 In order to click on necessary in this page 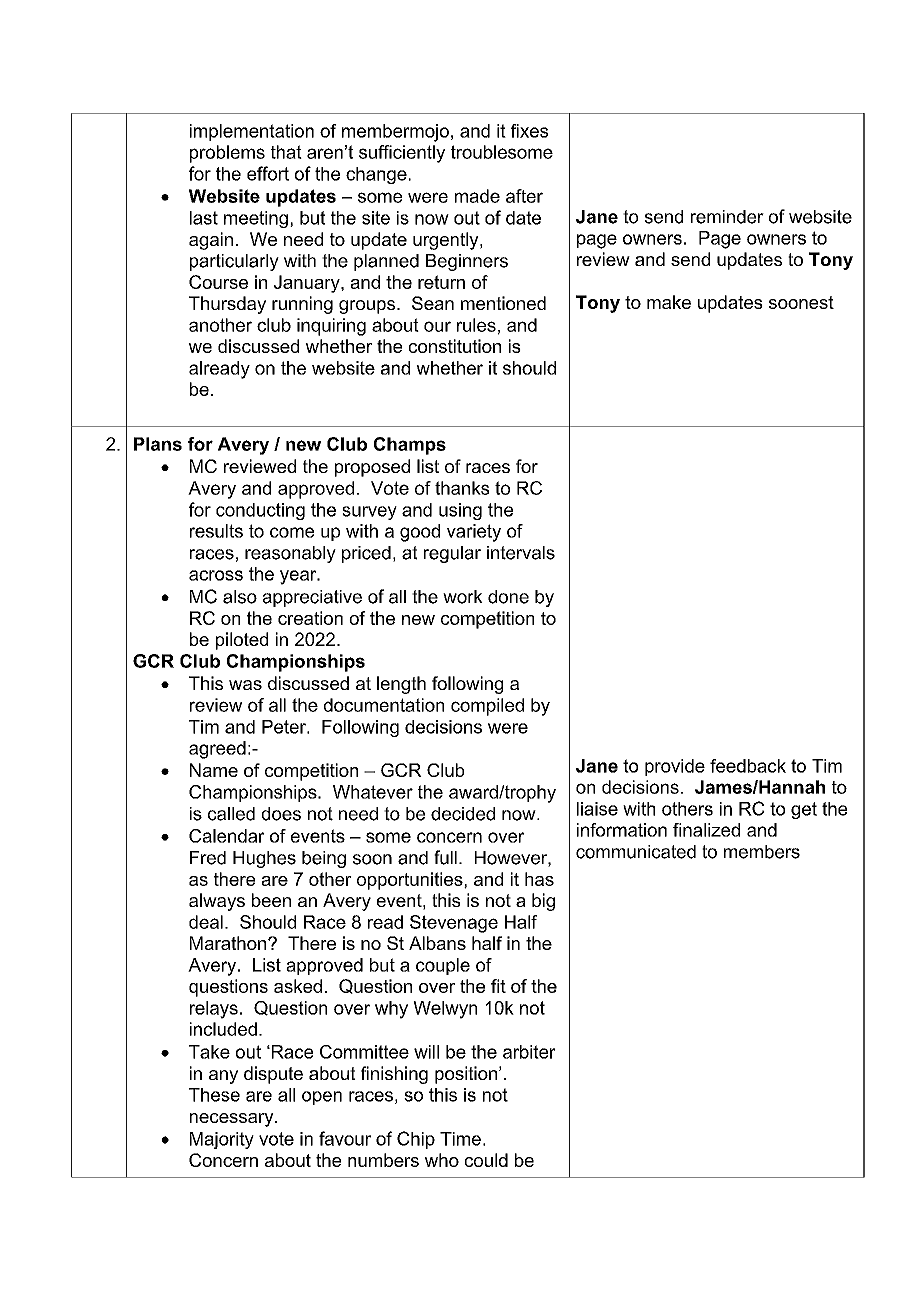, I will do `click(233, 1120)`.
